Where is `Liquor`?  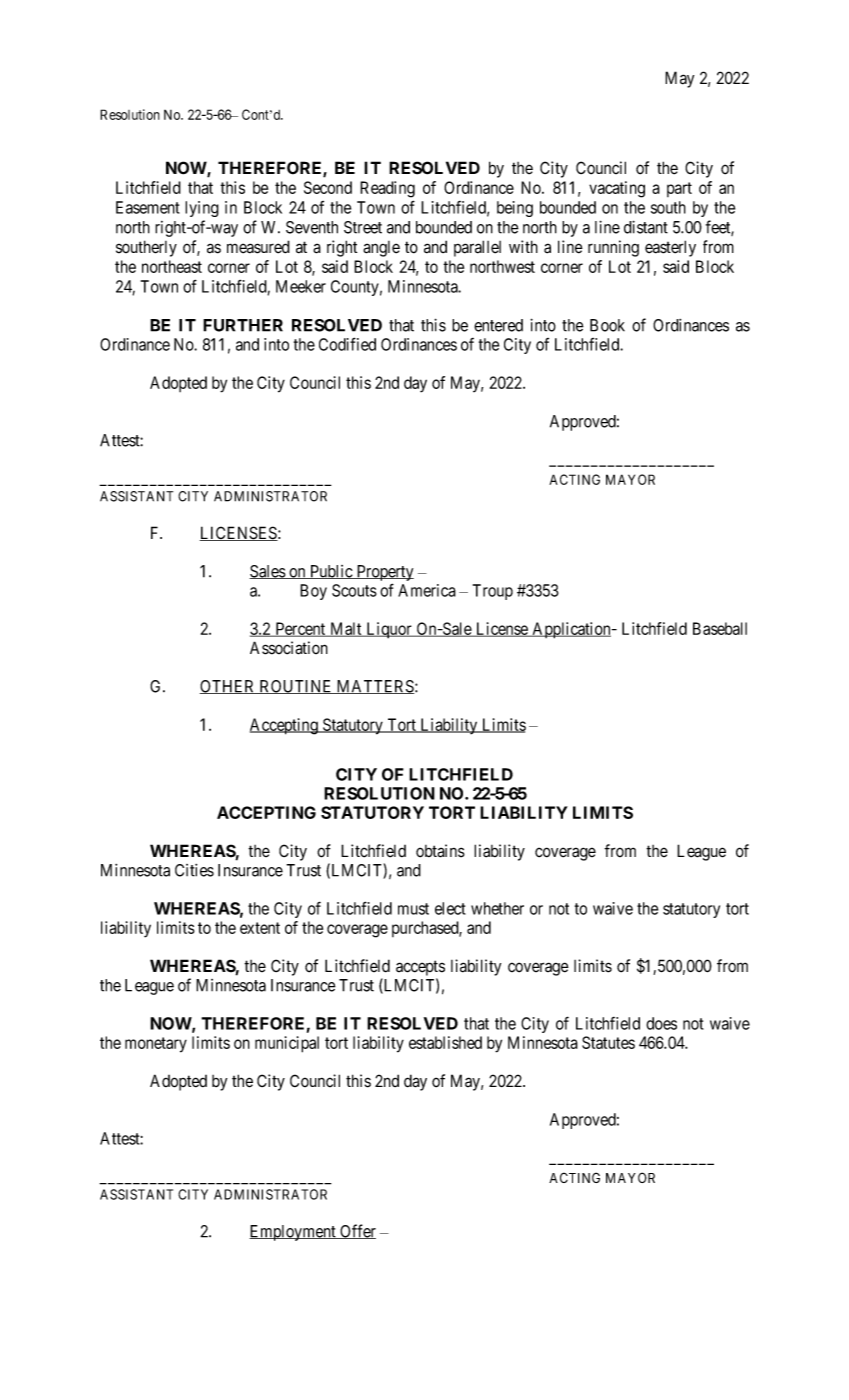 Liquor is located at coordinates (389, 630).
